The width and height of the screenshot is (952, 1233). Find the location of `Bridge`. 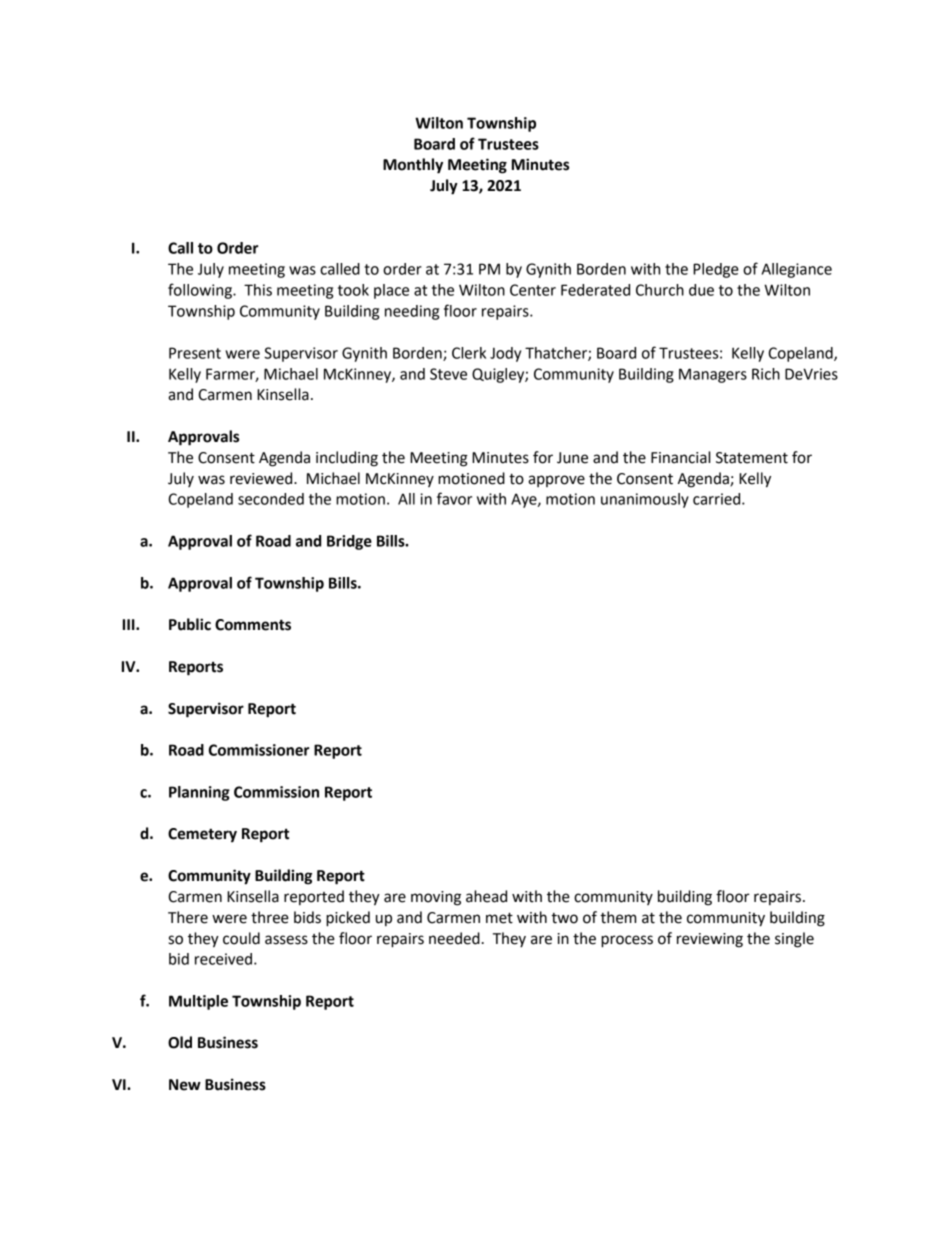

Bridge is located at coordinates (349, 542).
